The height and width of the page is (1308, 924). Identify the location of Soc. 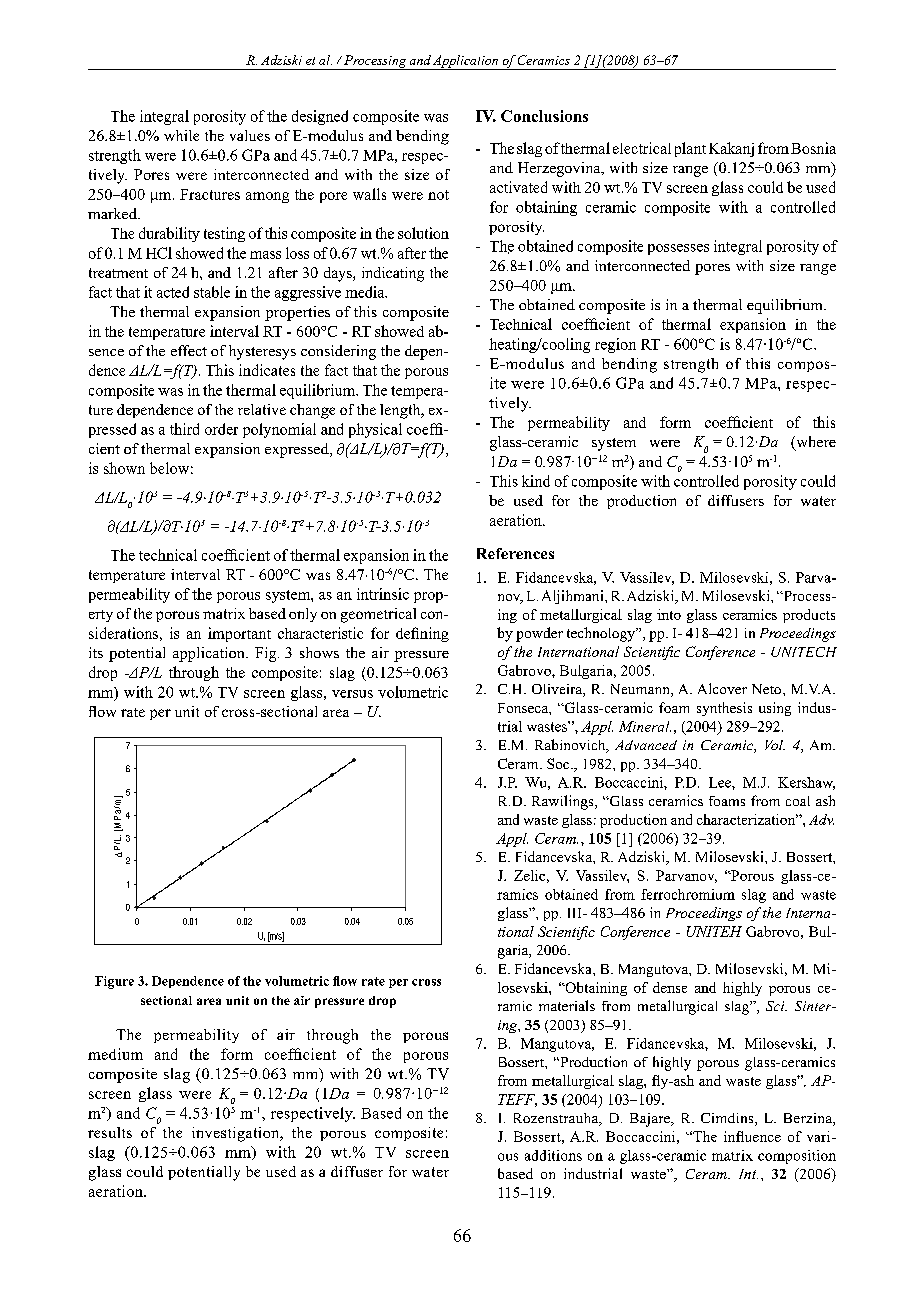
(559, 763).
